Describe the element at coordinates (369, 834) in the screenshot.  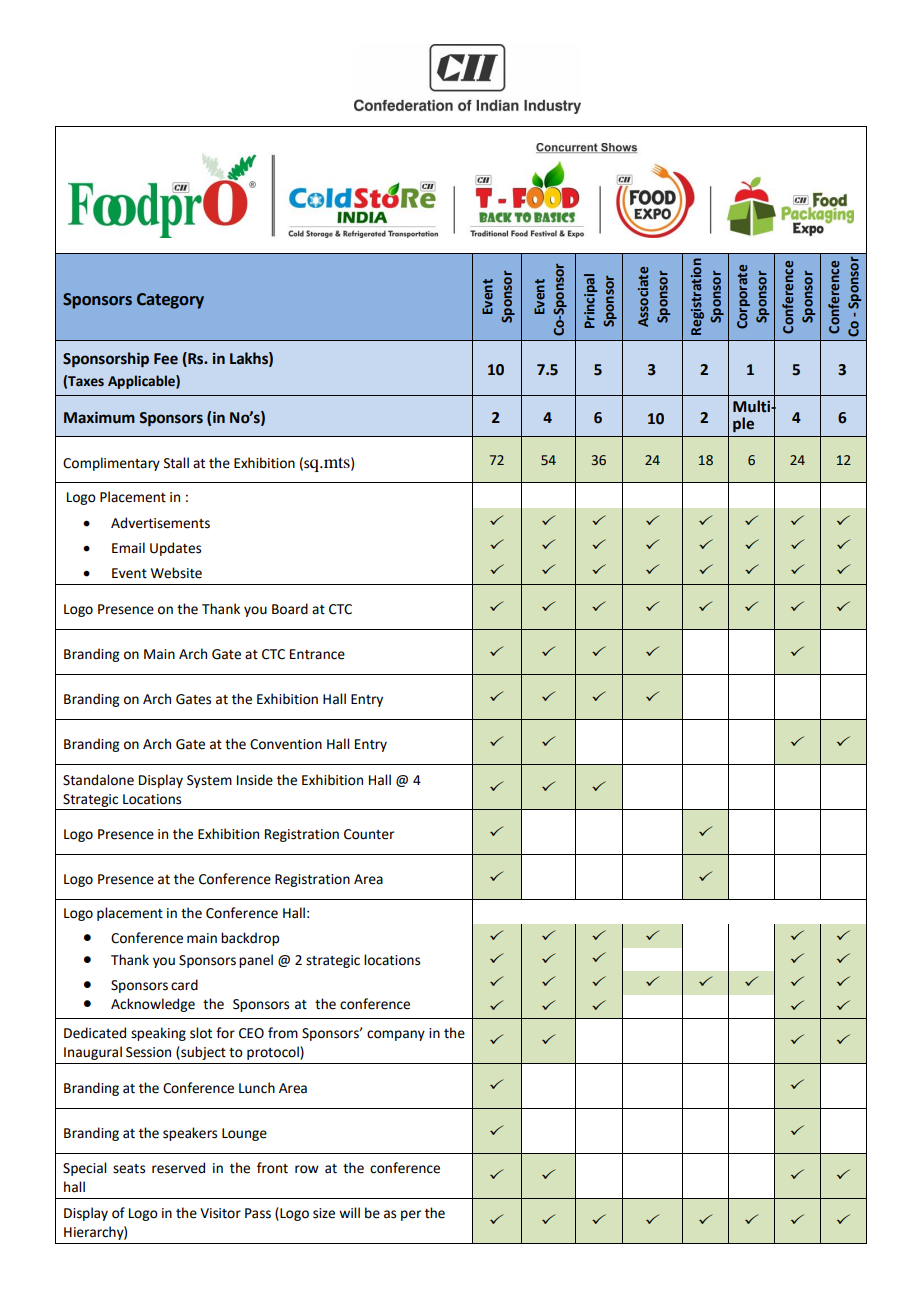
I see `Counter` at that location.
